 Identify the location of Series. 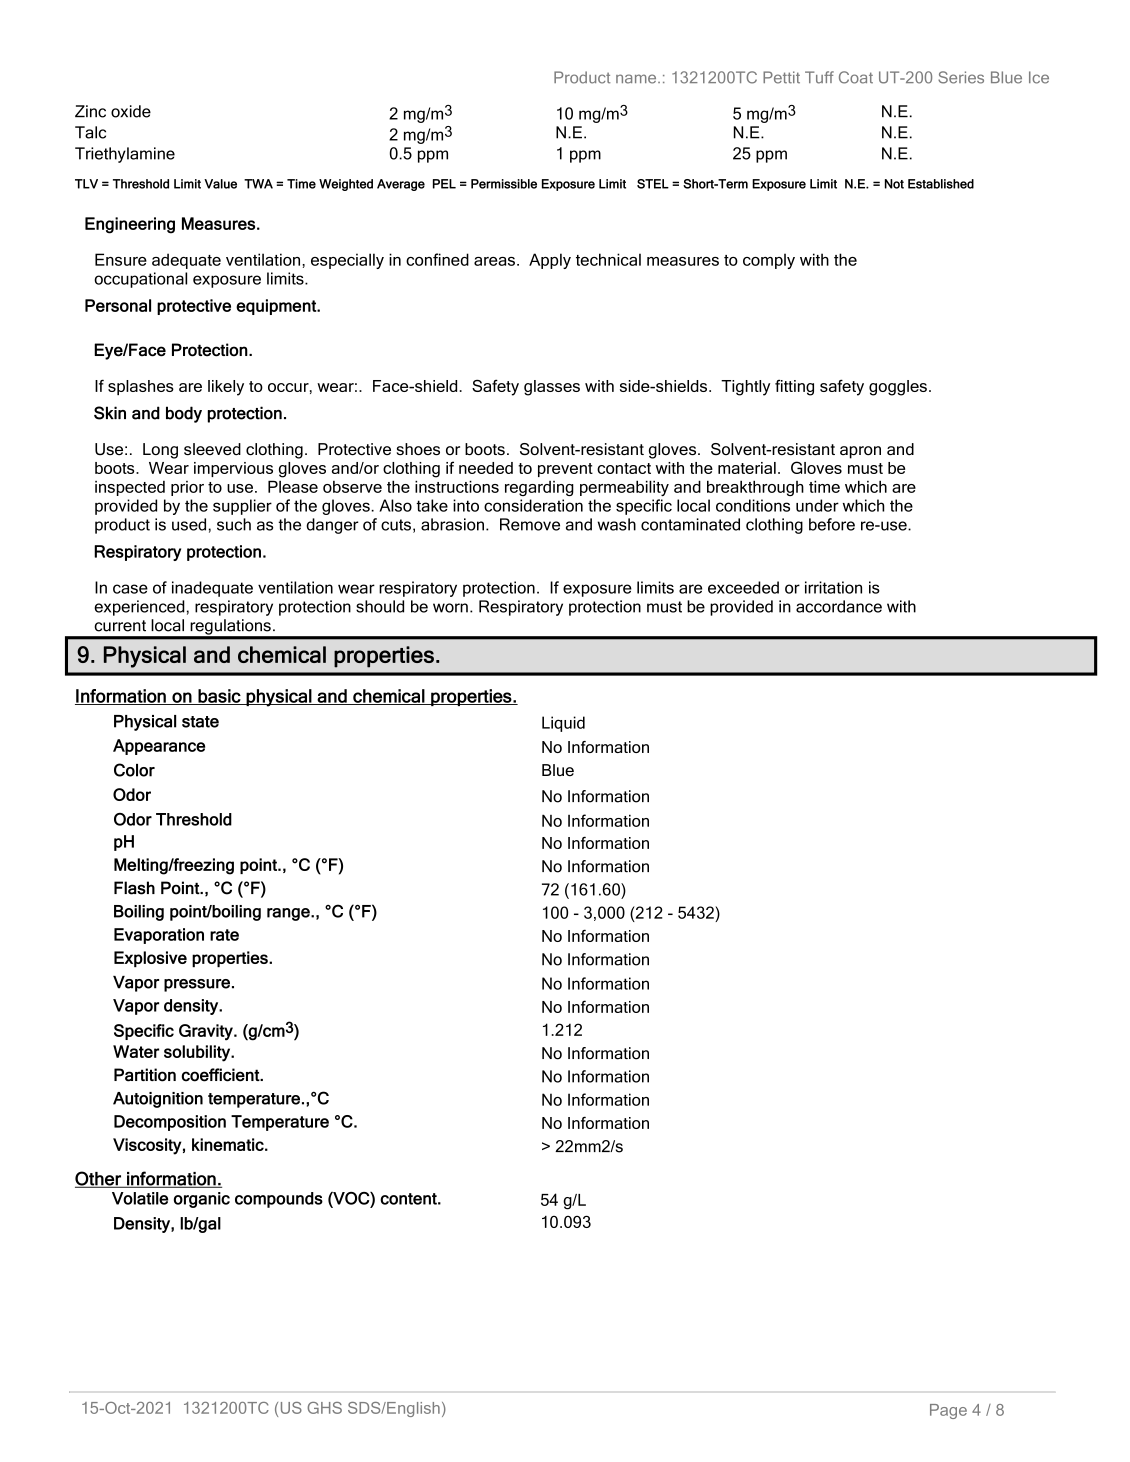
(961, 77).
